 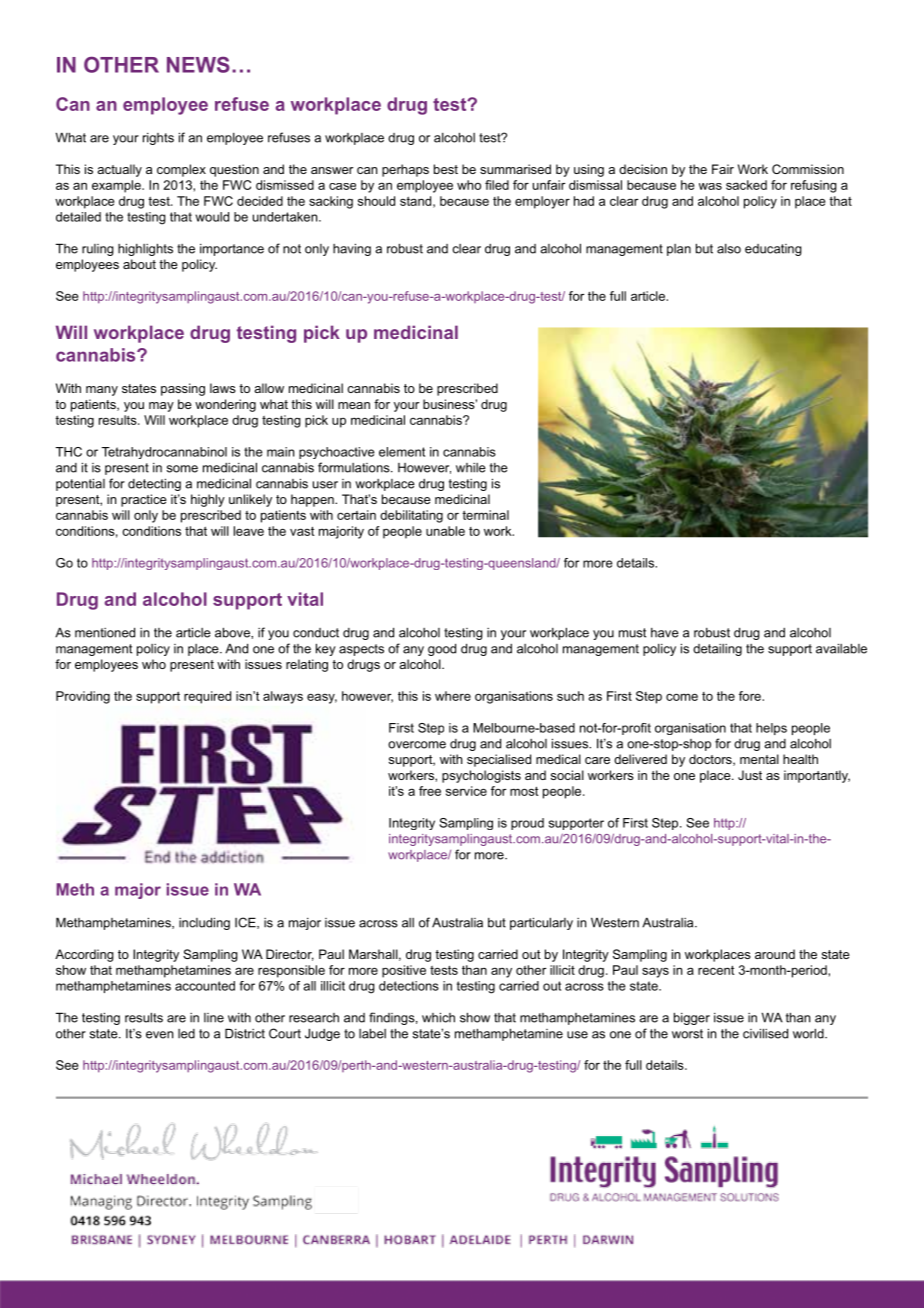 I want to click on Just, so click(x=750, y=775).
